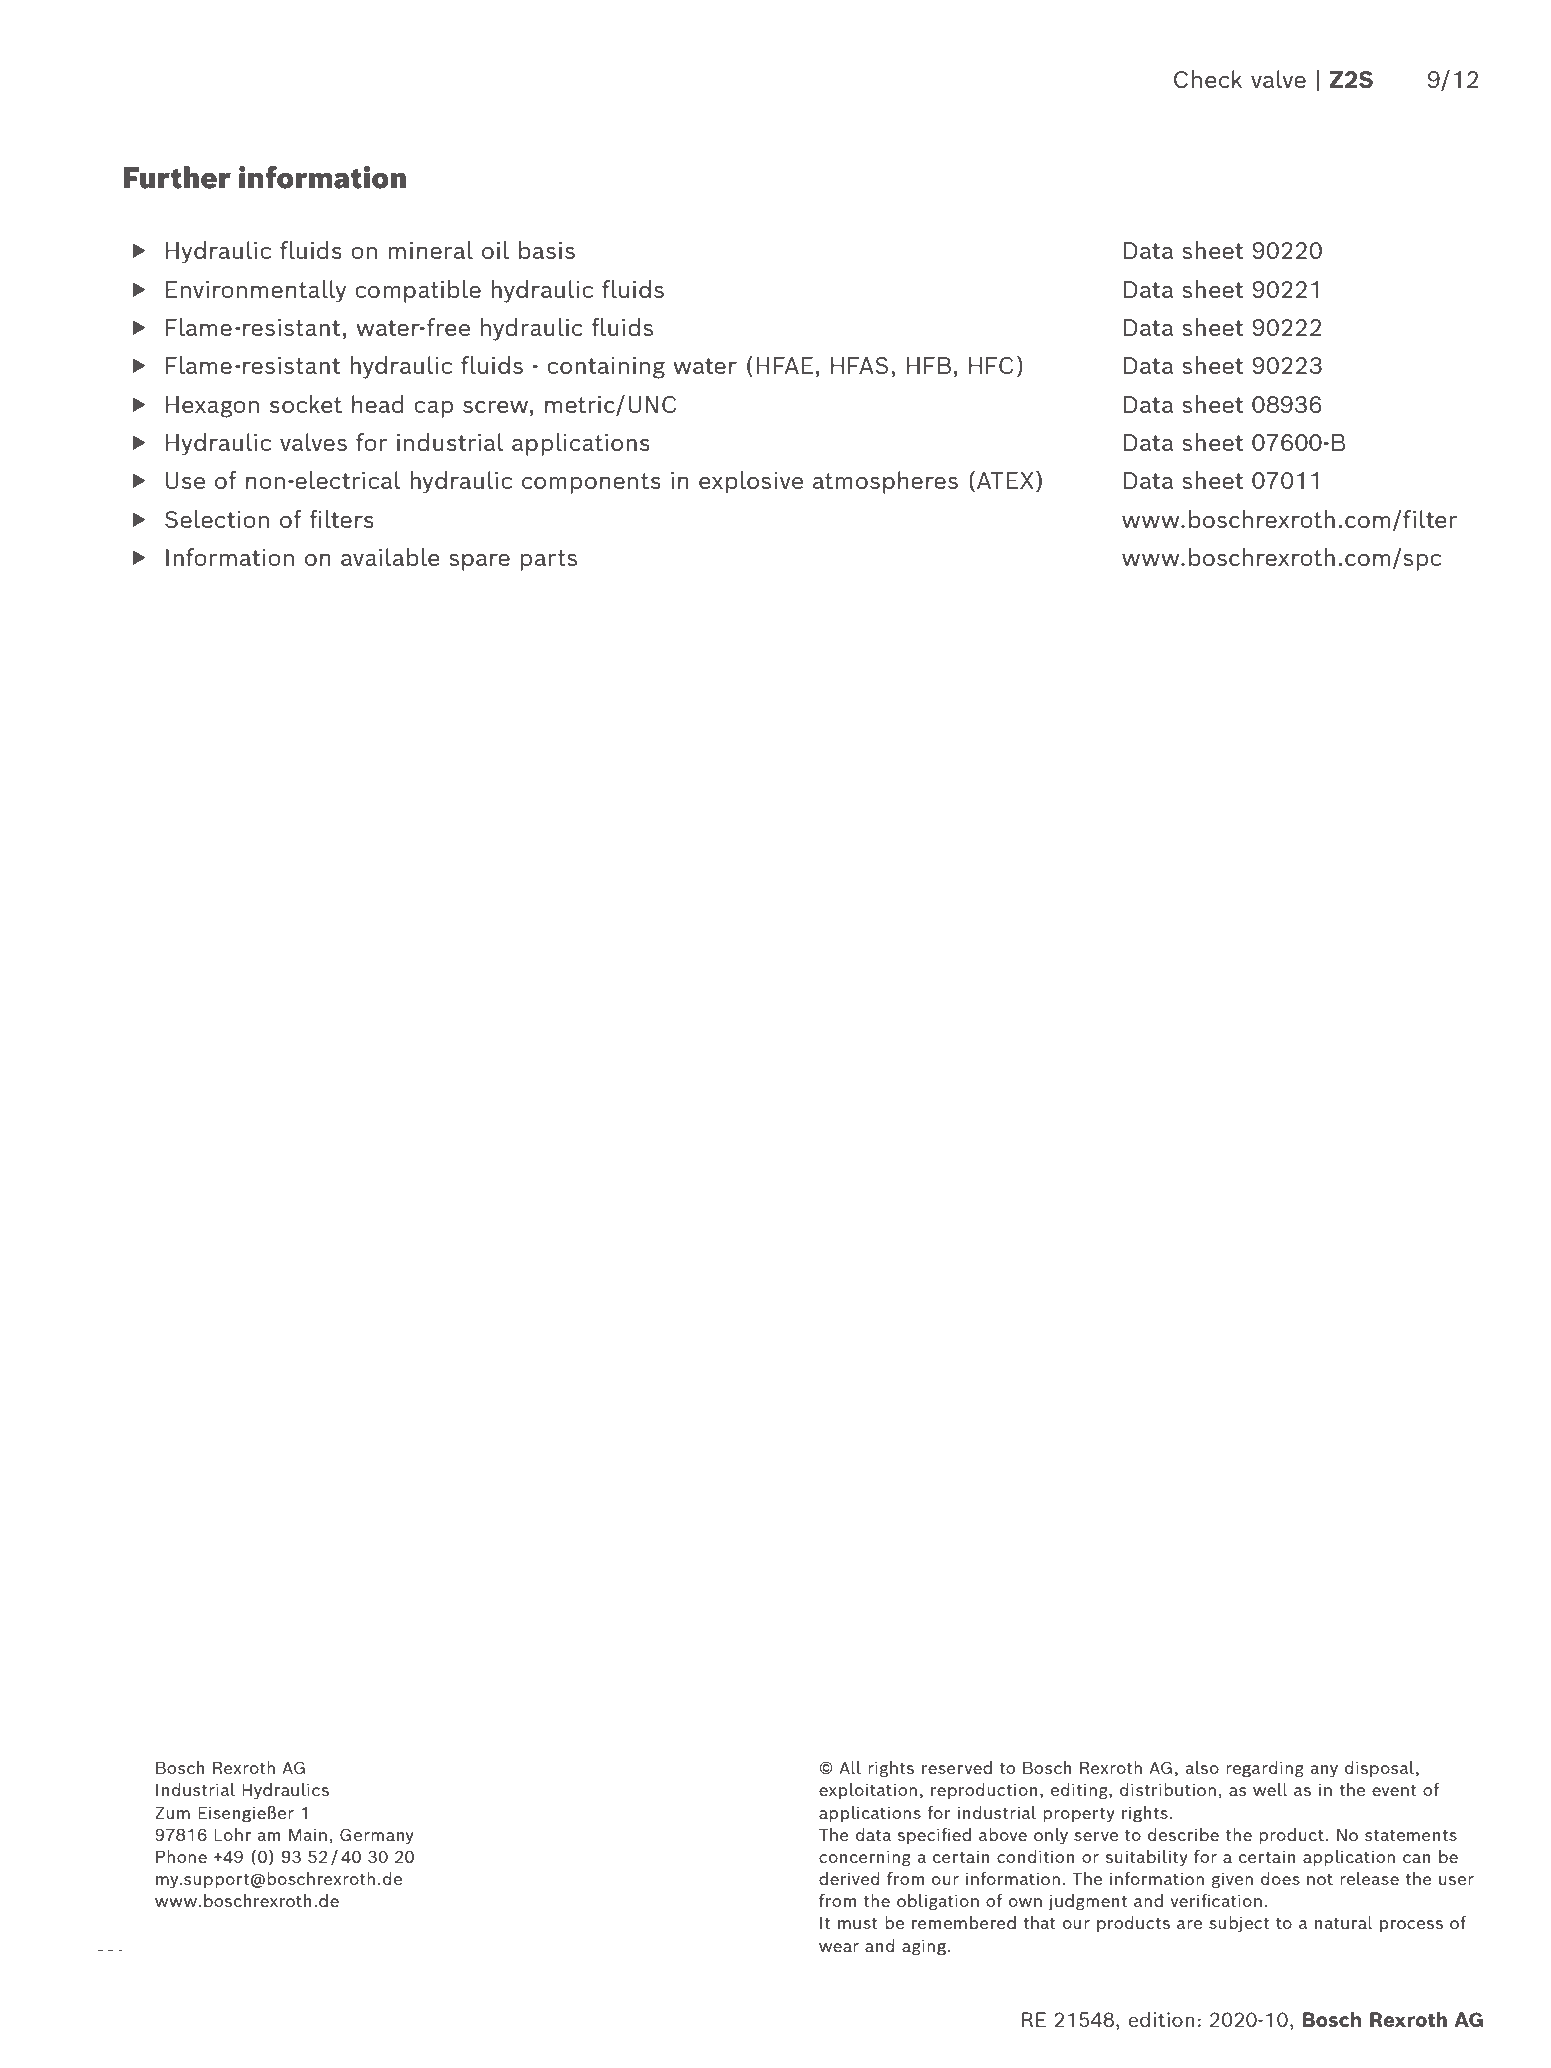 This screenshot has height=2068, width=1551. I want to click on disposal, so click(1381, 1769).
